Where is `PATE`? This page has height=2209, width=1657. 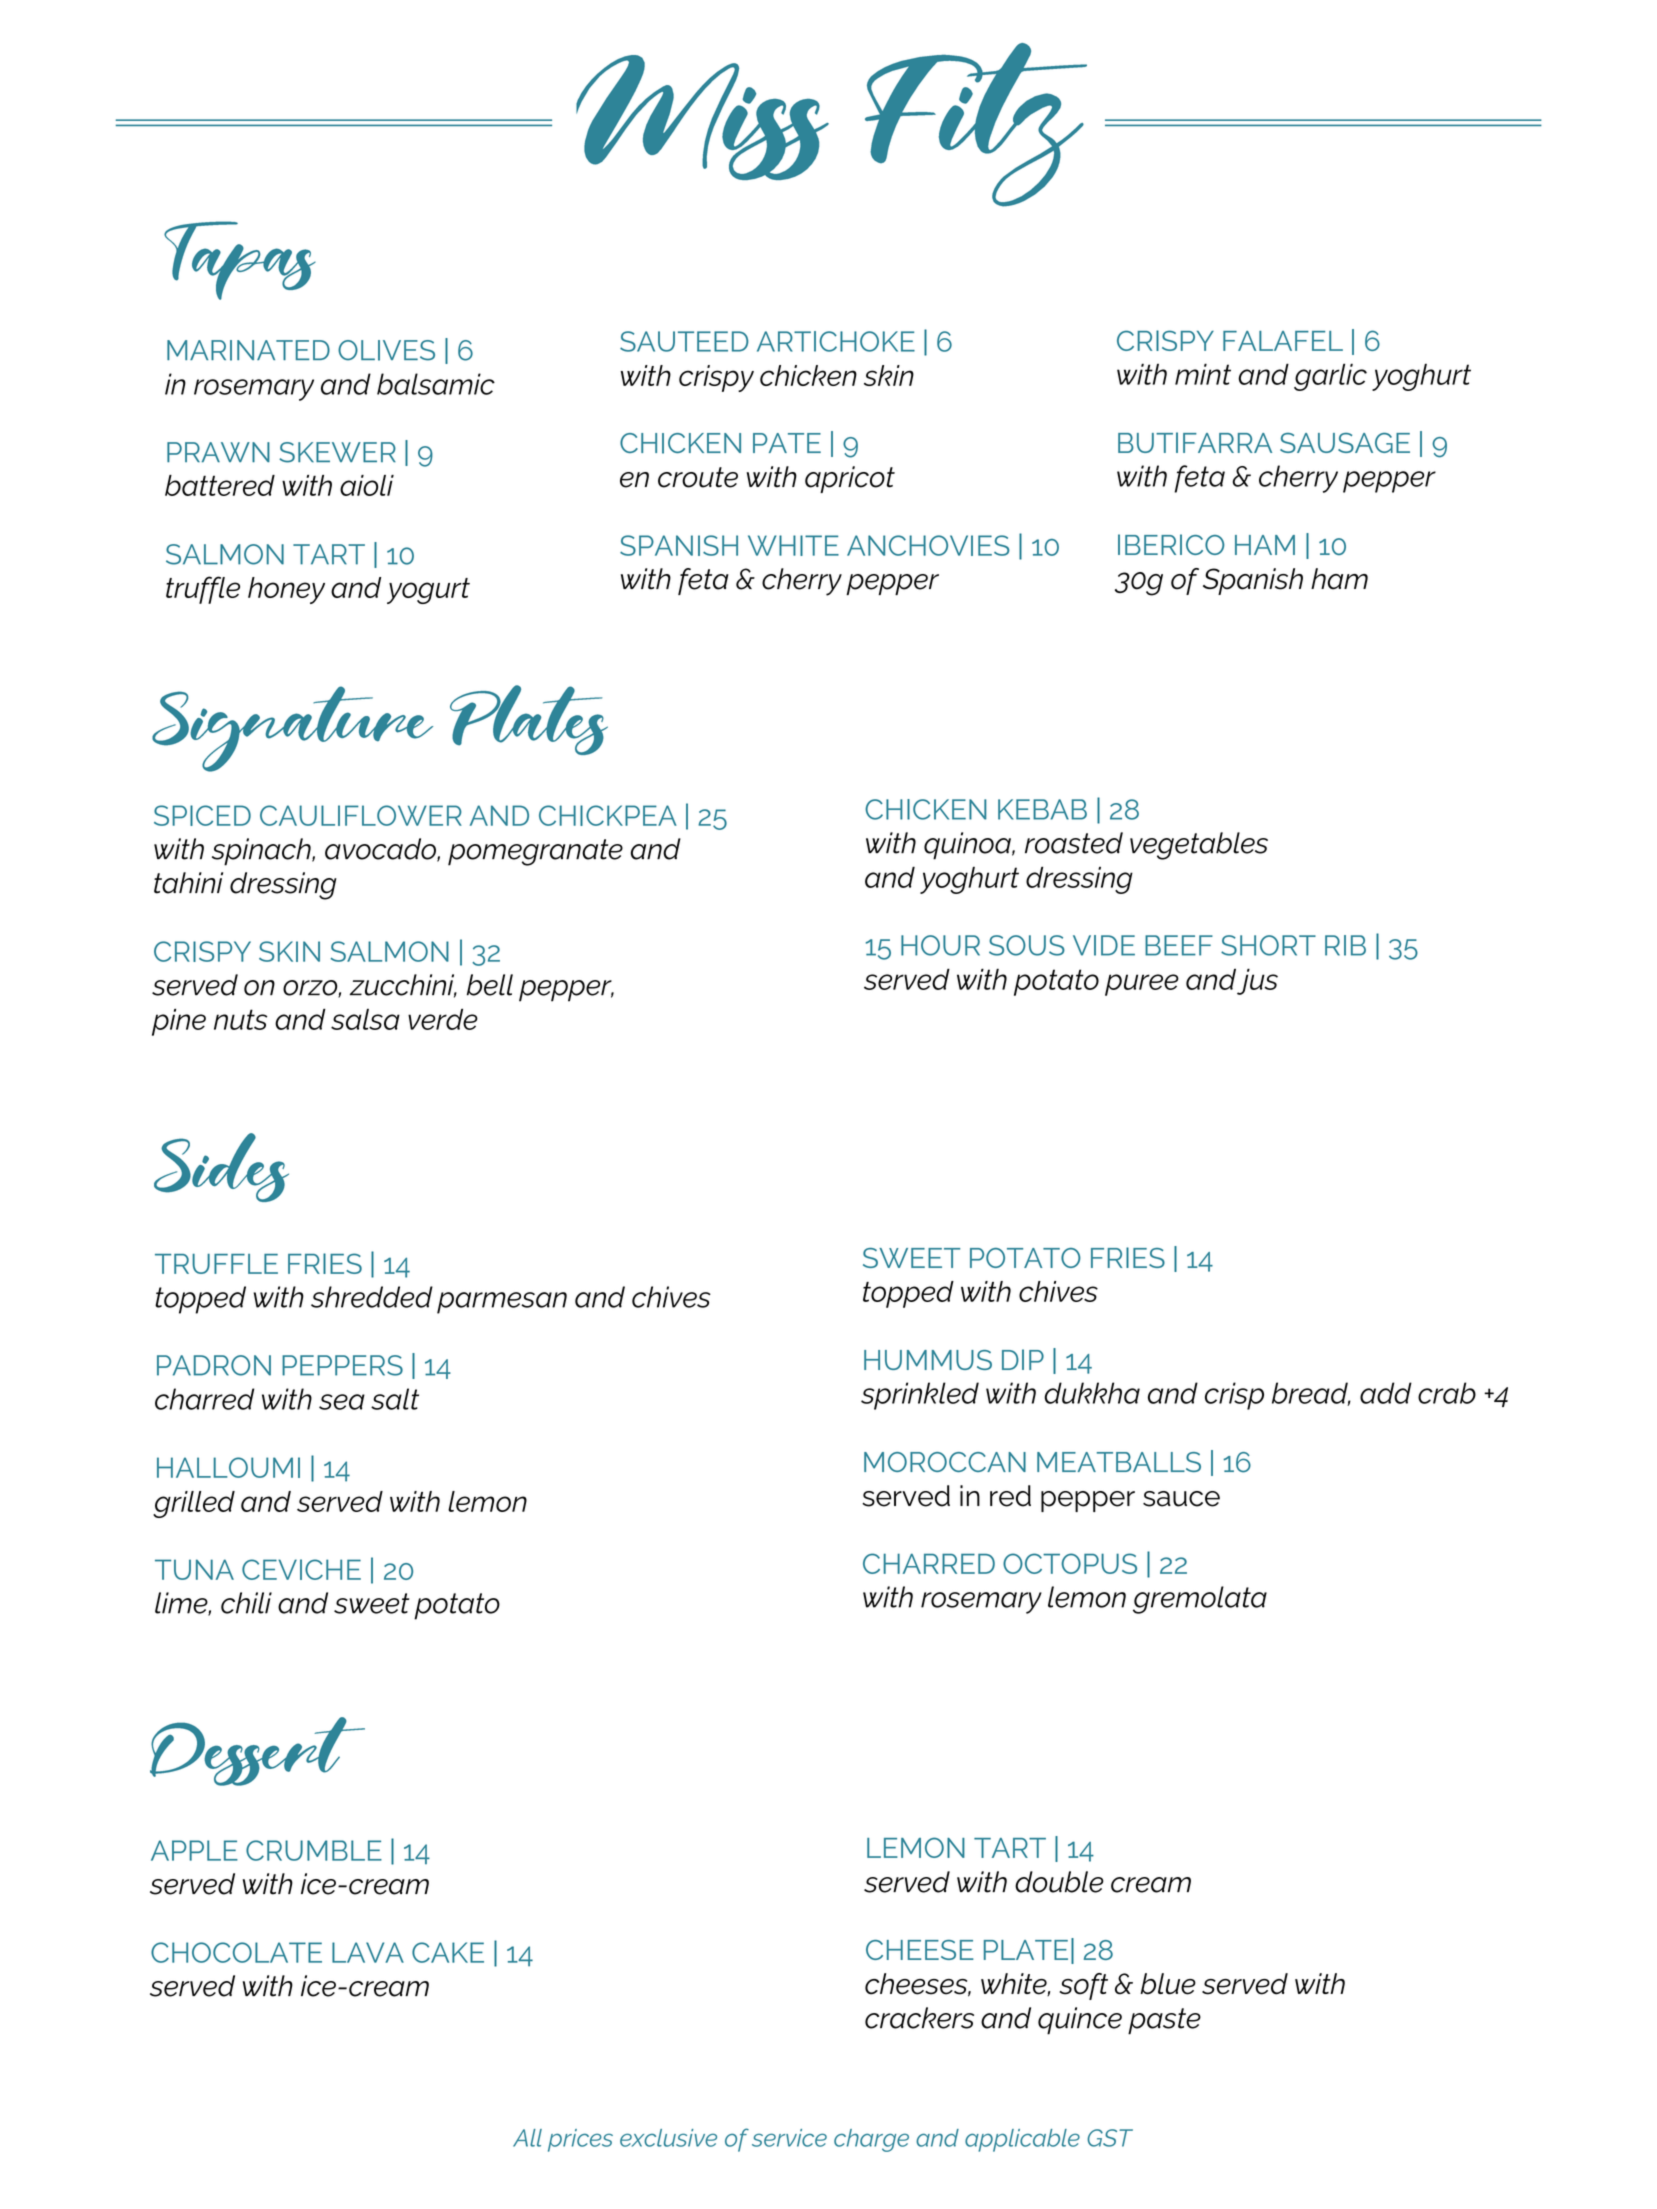
PATE is located at coordinates (787, 443).
